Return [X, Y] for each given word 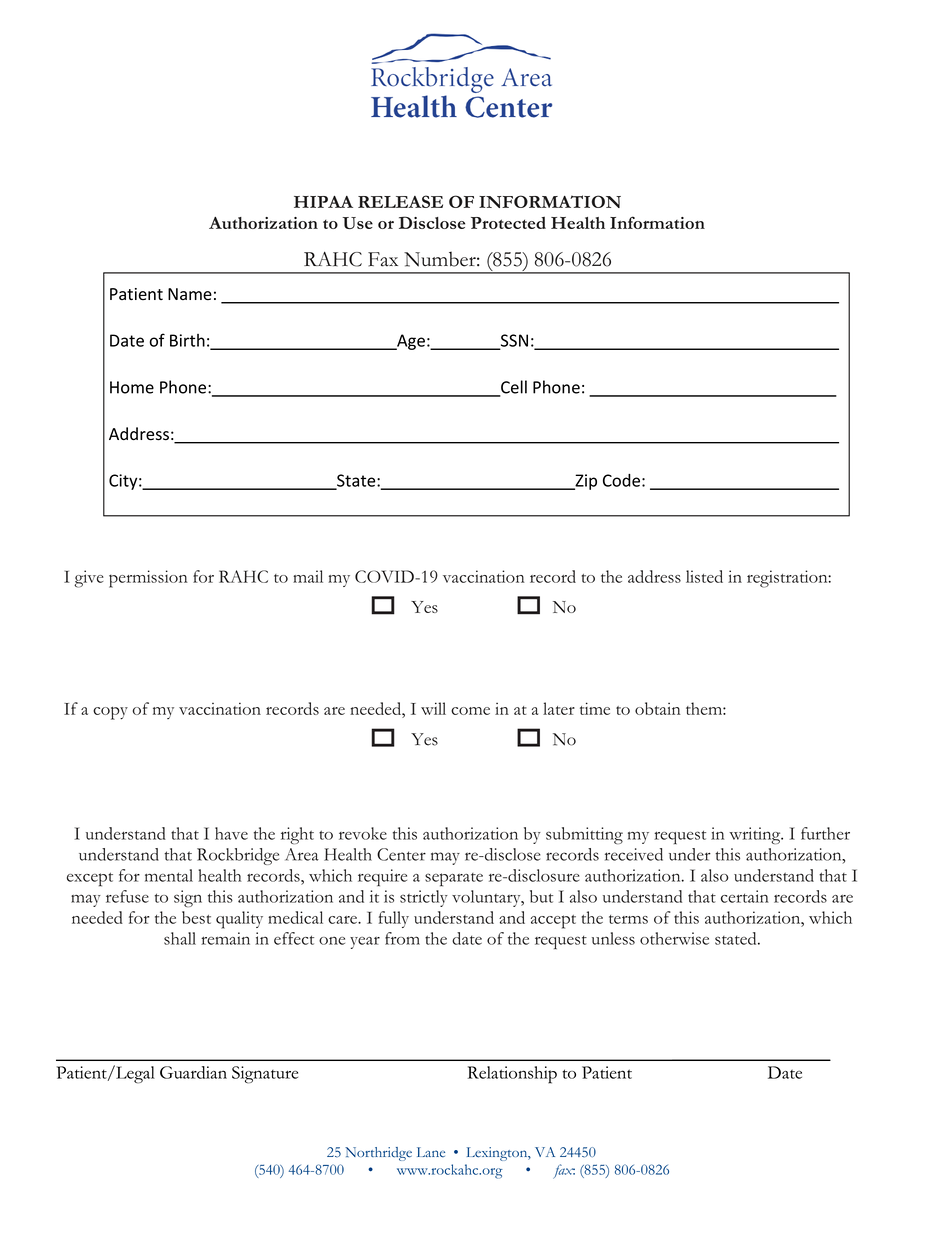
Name [190, 294]
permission [148, 579]
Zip [585, 482]
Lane [431, 1152]
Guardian [193, 1072]
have [231, 833]
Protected [508, 223]
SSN [513, 341]
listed [704, 576]
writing [756, 835]
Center [401, 854]
